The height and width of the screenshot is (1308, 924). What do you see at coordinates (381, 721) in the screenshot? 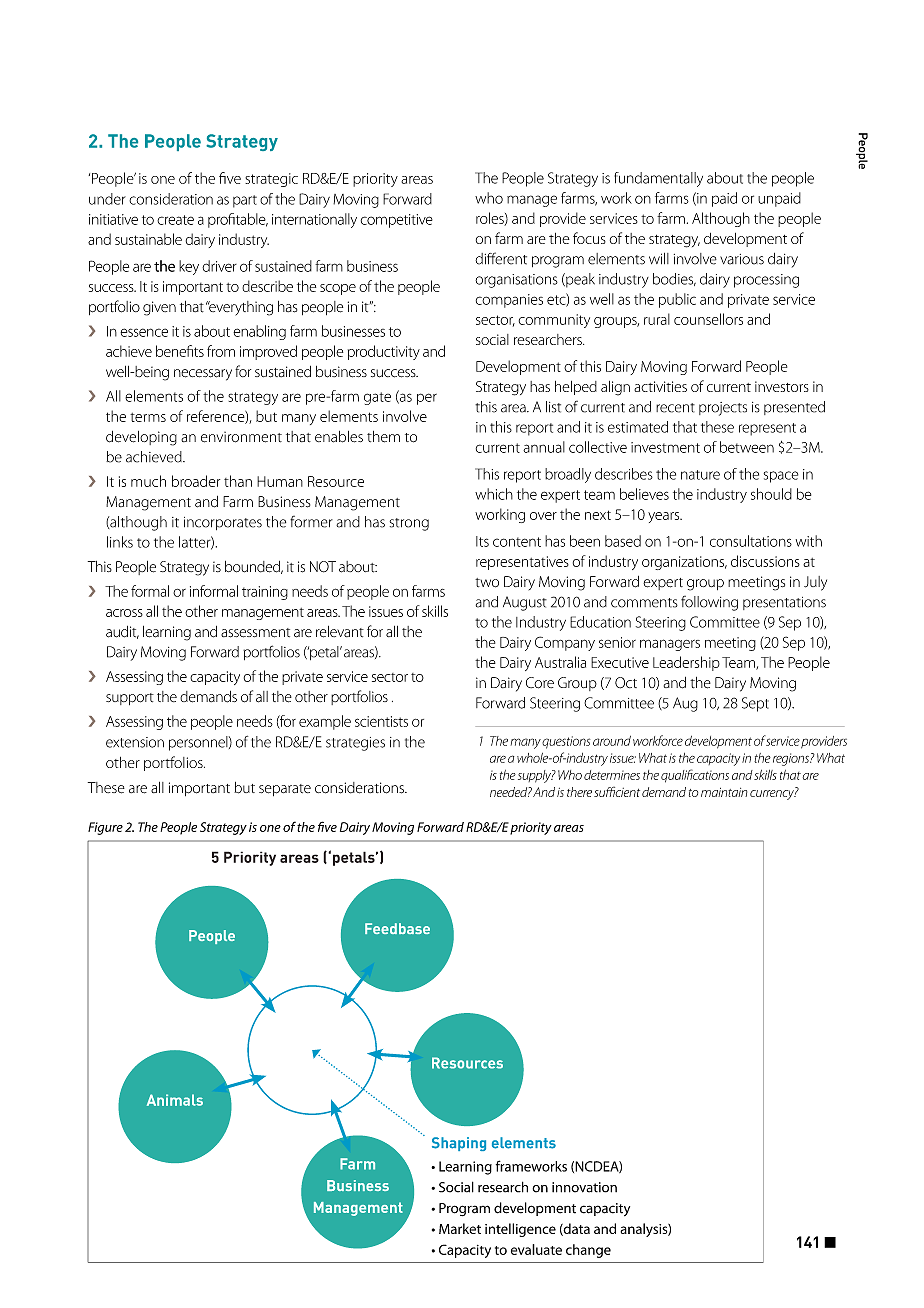
I see `scientists` at bounding box center [381, 721].
